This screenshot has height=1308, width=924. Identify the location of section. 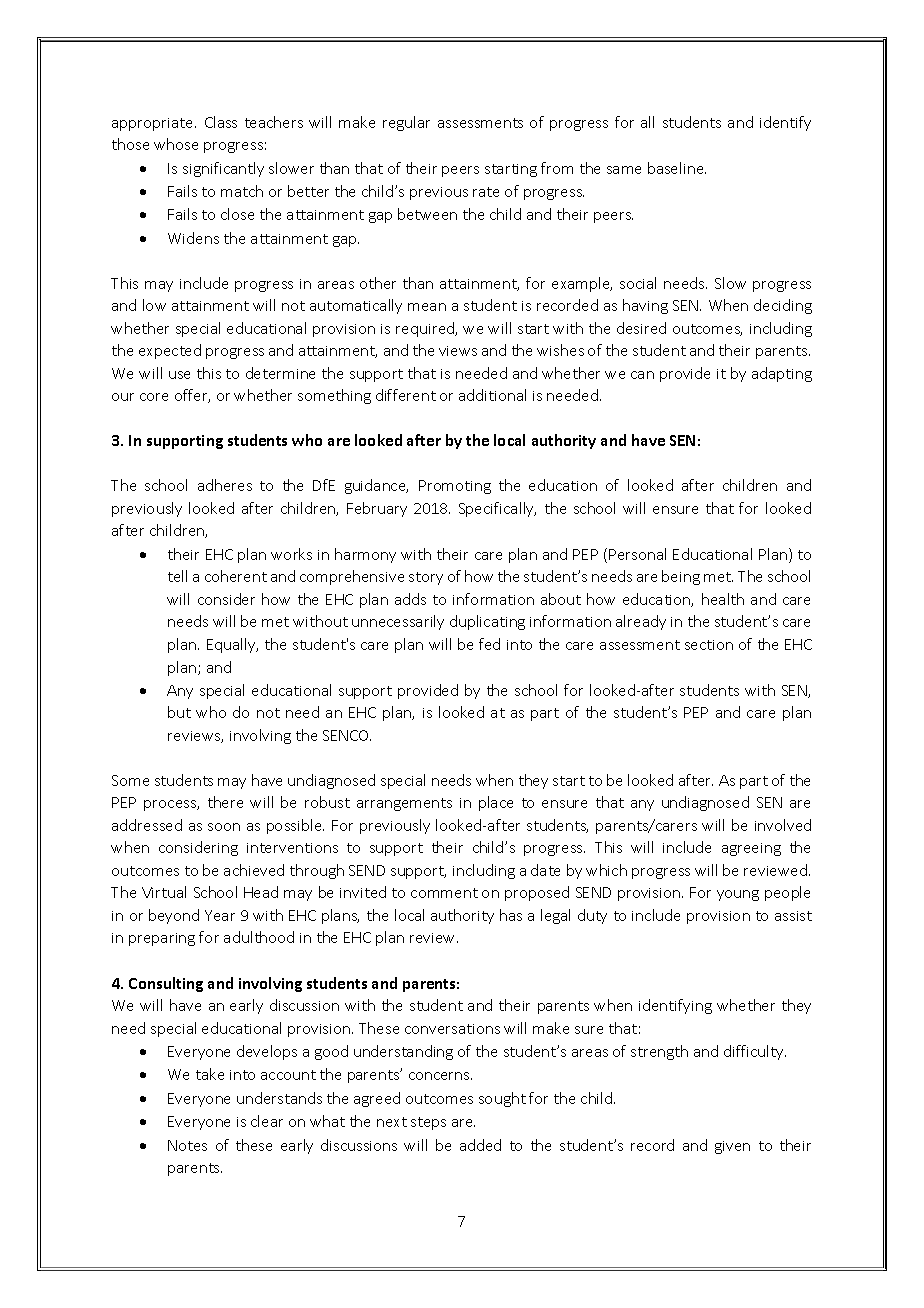
(709, 645).
